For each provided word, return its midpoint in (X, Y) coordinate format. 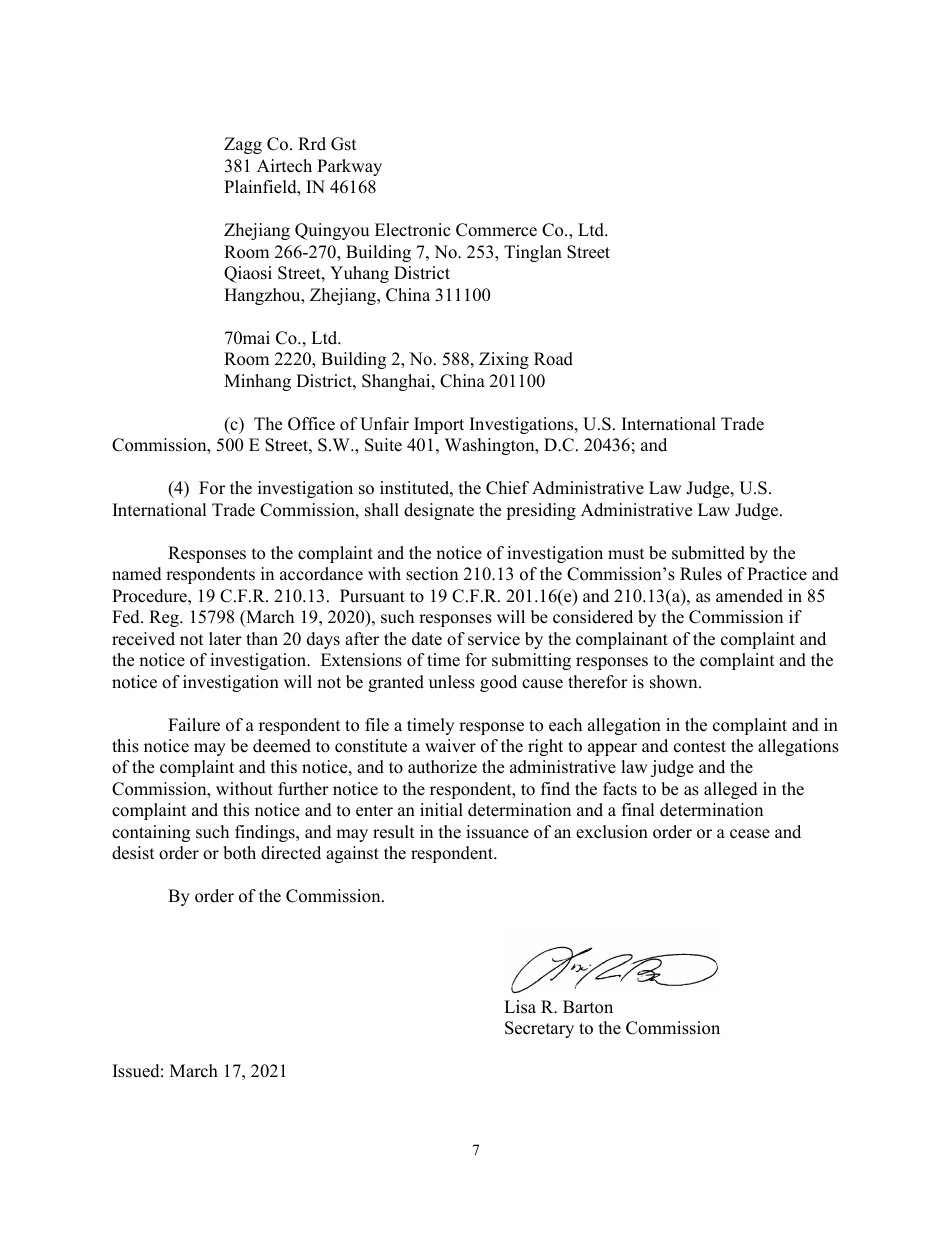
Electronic (412, 230)
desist (133, 853)
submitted (708, 553)
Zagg (243, 145)
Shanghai (397, 382)
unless (452, 682)
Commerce (496, 230)
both (239, 853)
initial (441, 809)
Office (311, 424)
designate (439, 511)
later (225, 639)
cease (750, 834)
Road (553, 359)
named (137, 574)
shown (675, 682)
